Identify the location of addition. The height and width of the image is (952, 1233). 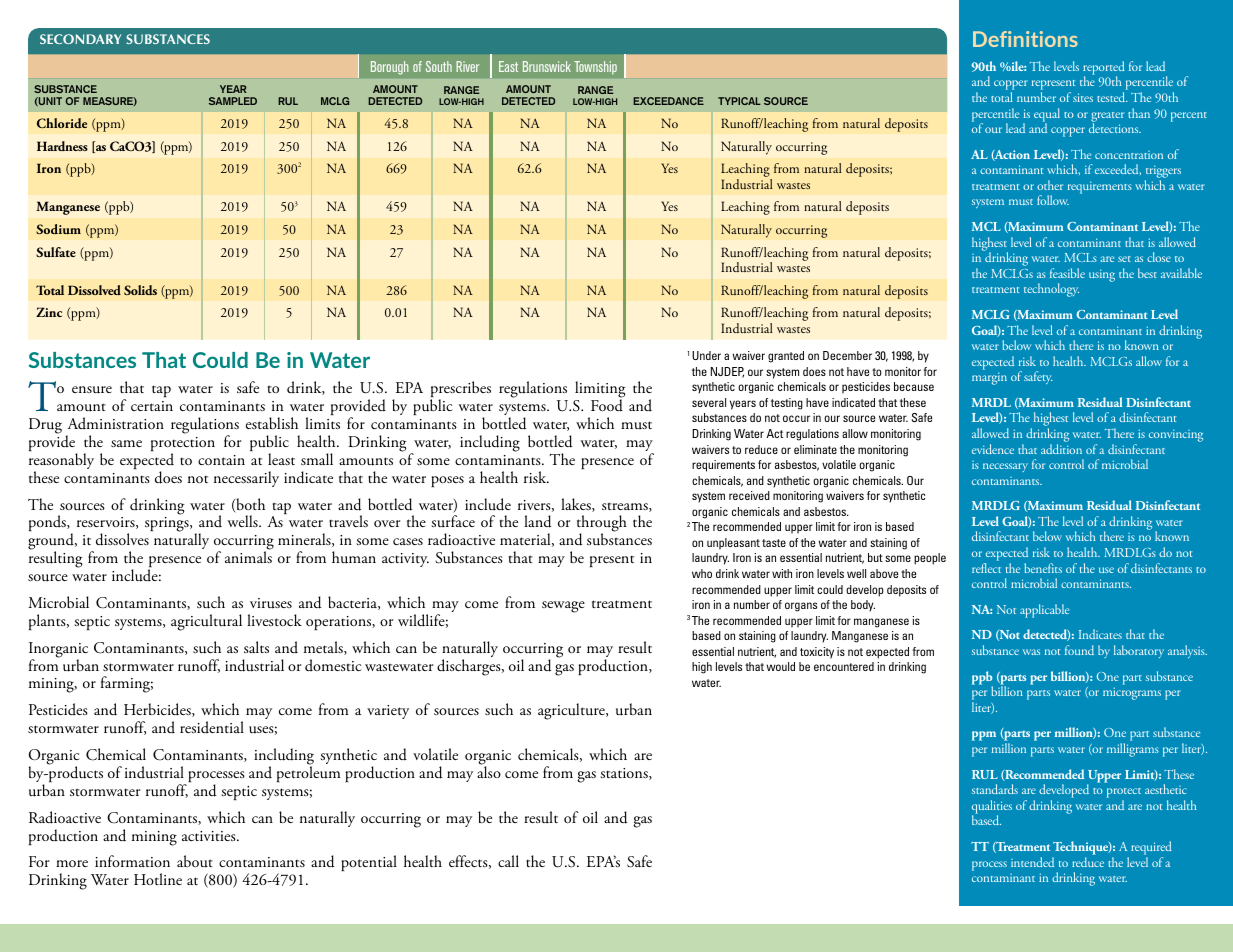
(1061, 449).
